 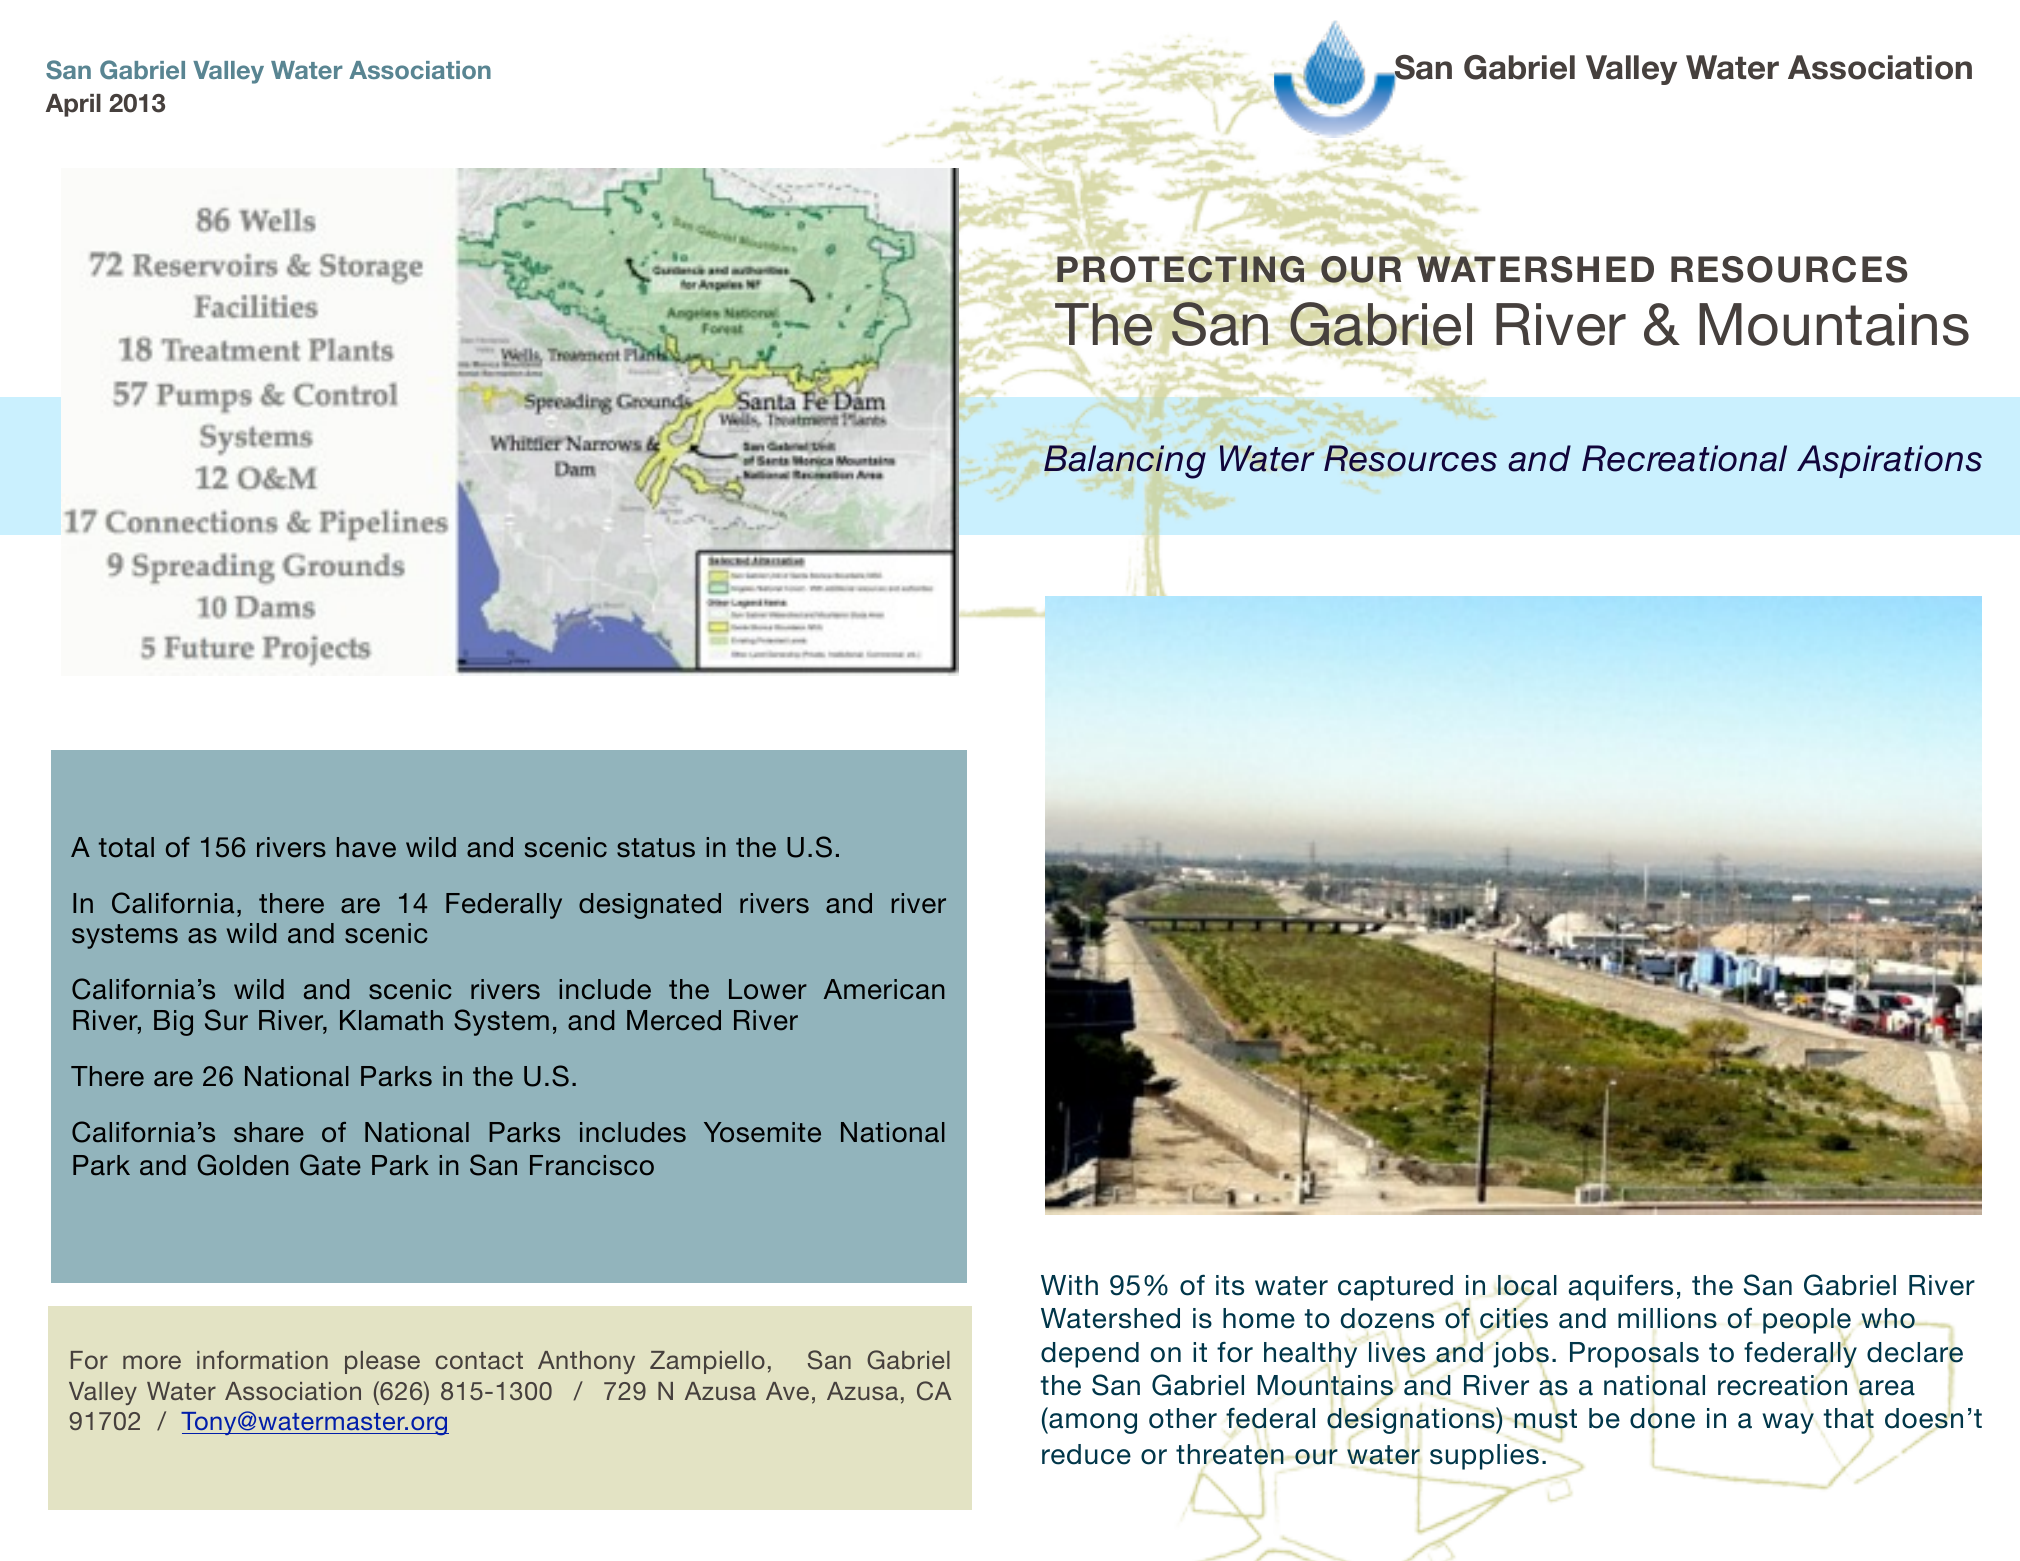 I want to click on aquifers, so click(x=1621, y=1287).
